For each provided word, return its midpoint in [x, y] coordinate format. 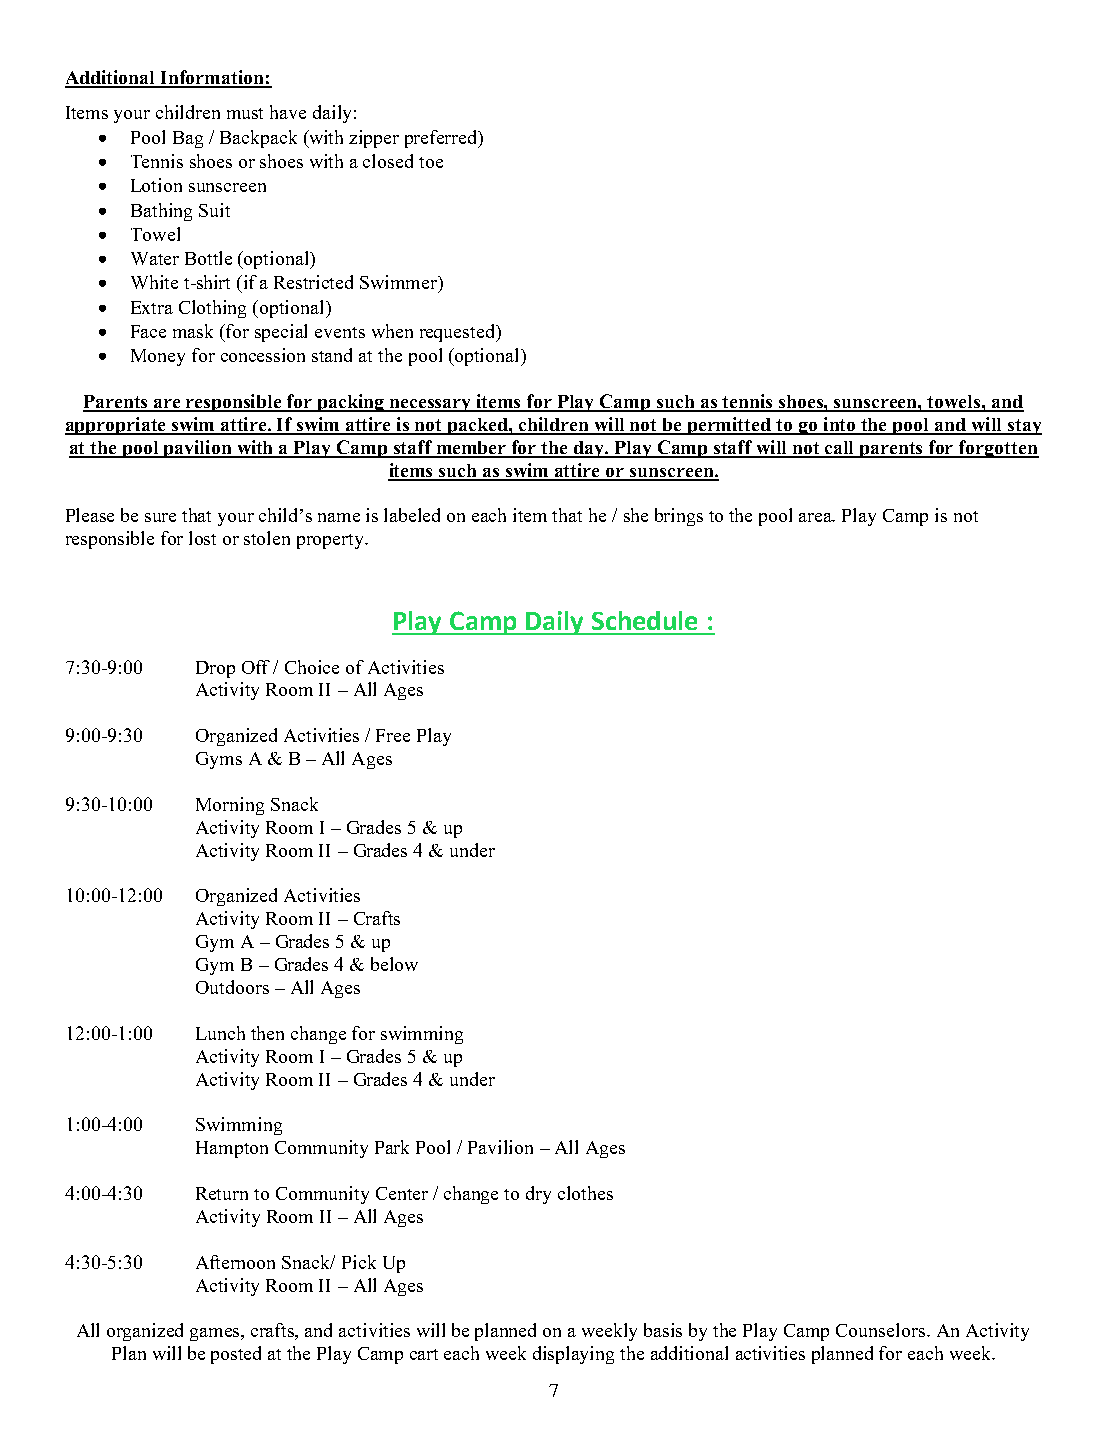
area [817, 517]
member [471, 449]
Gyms [219, 760]
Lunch [220, 1033]
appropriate [117, 426]
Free [393, 735]
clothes [585, 1193]
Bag [188, 139]
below [394, 964]
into [839, 425]
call [840, 449]
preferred [442, 139]
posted [236, 1355]
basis [663, 1330]
